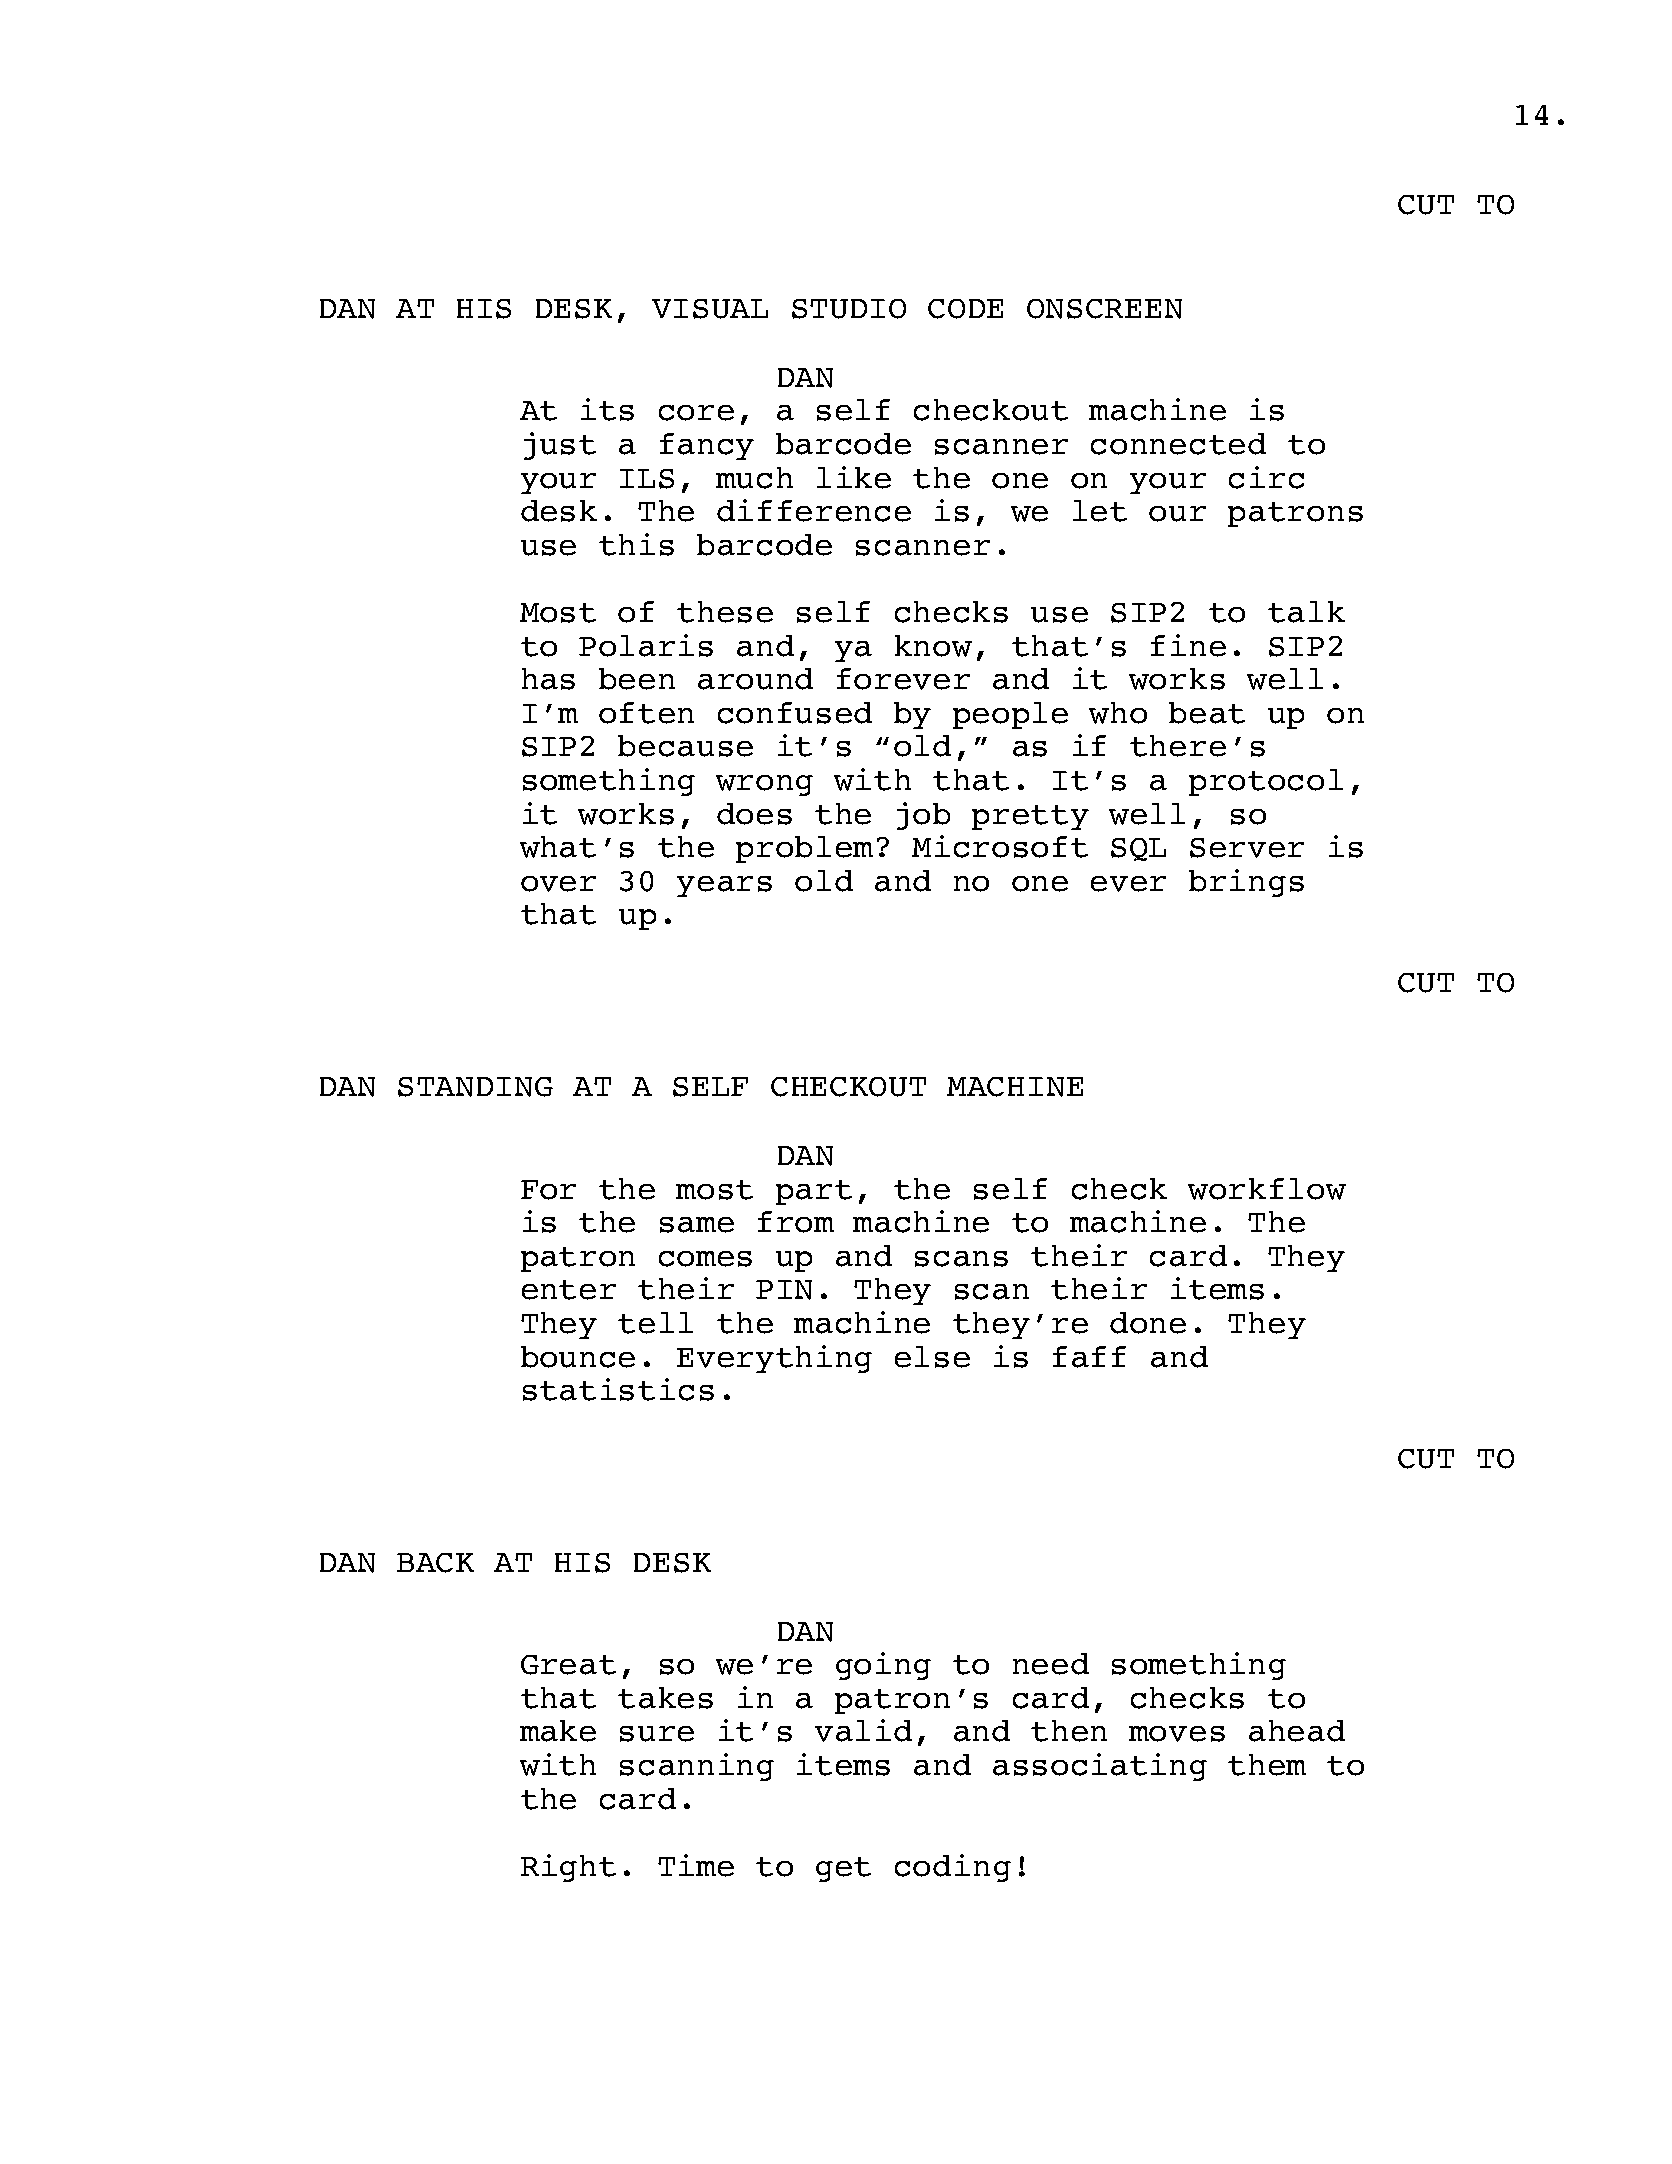 Image resolution: width=1672 pixels, height=2164 pixels. Describe the element at coordinates (849, 309) in the document. I see `STUDIO` at that location.
